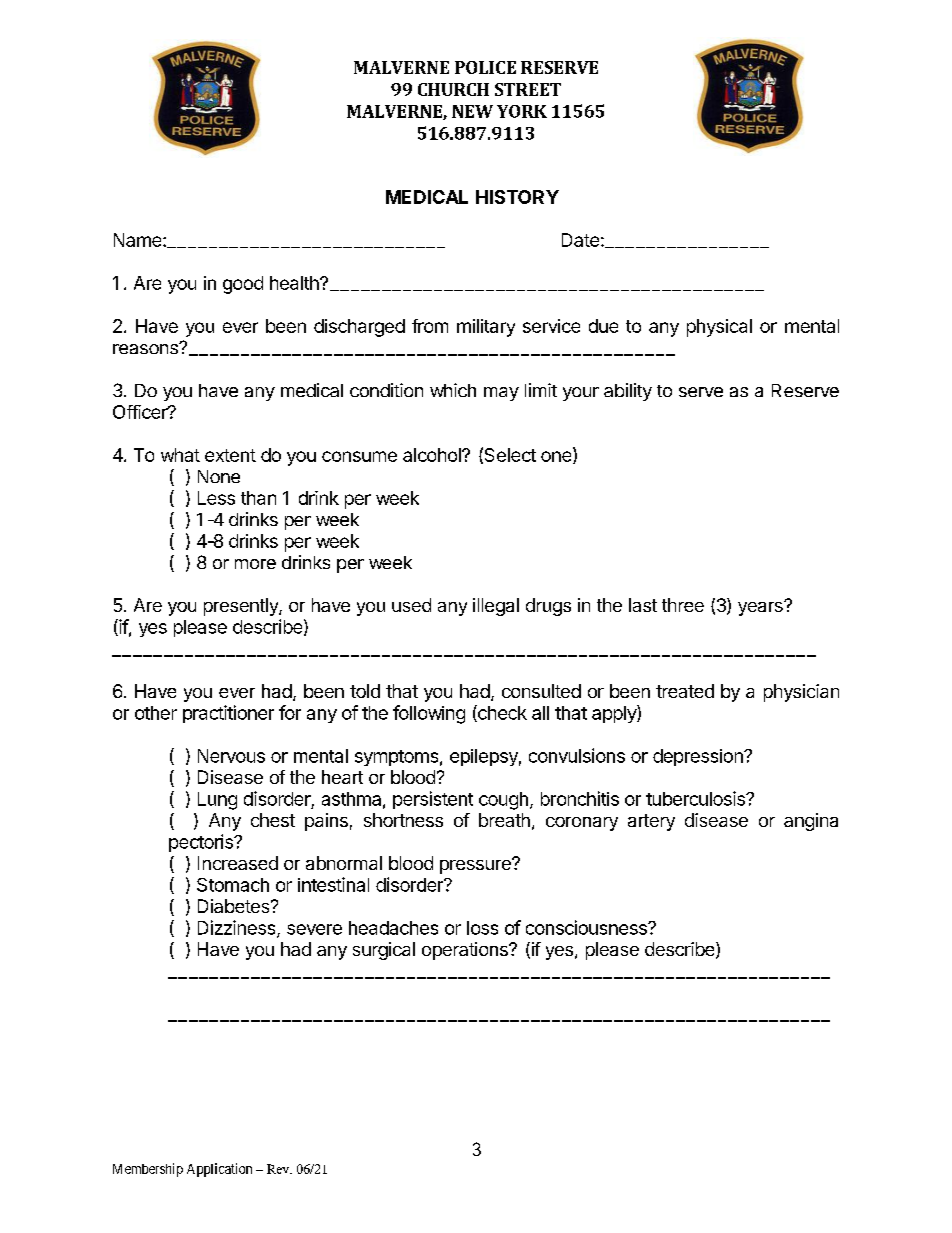  Describe the element at coordinates (587, 927) in the screenshot. I see `consciousness` at that location.
